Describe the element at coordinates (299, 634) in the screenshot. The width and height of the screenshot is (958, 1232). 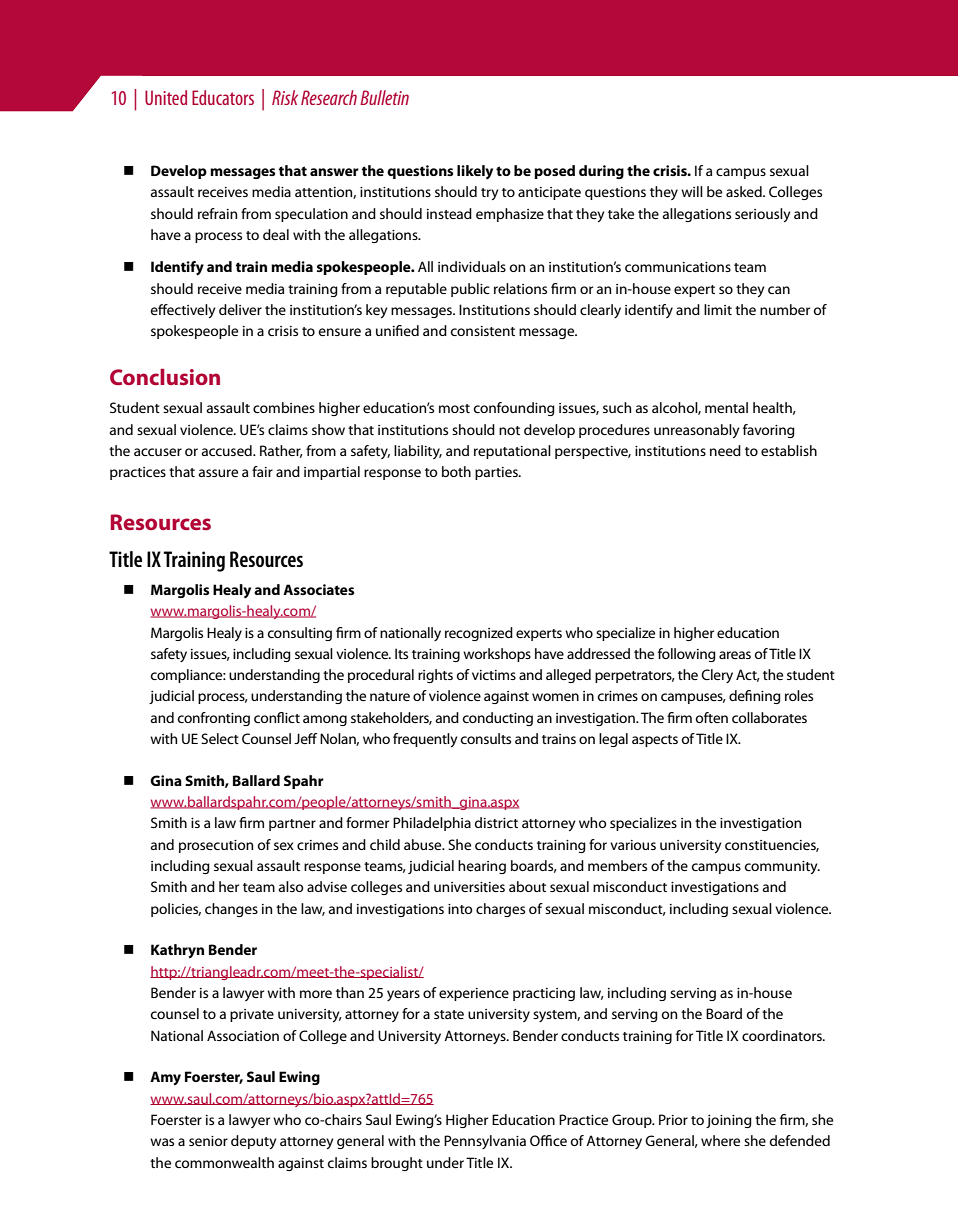
I see `consulting` at that location.
